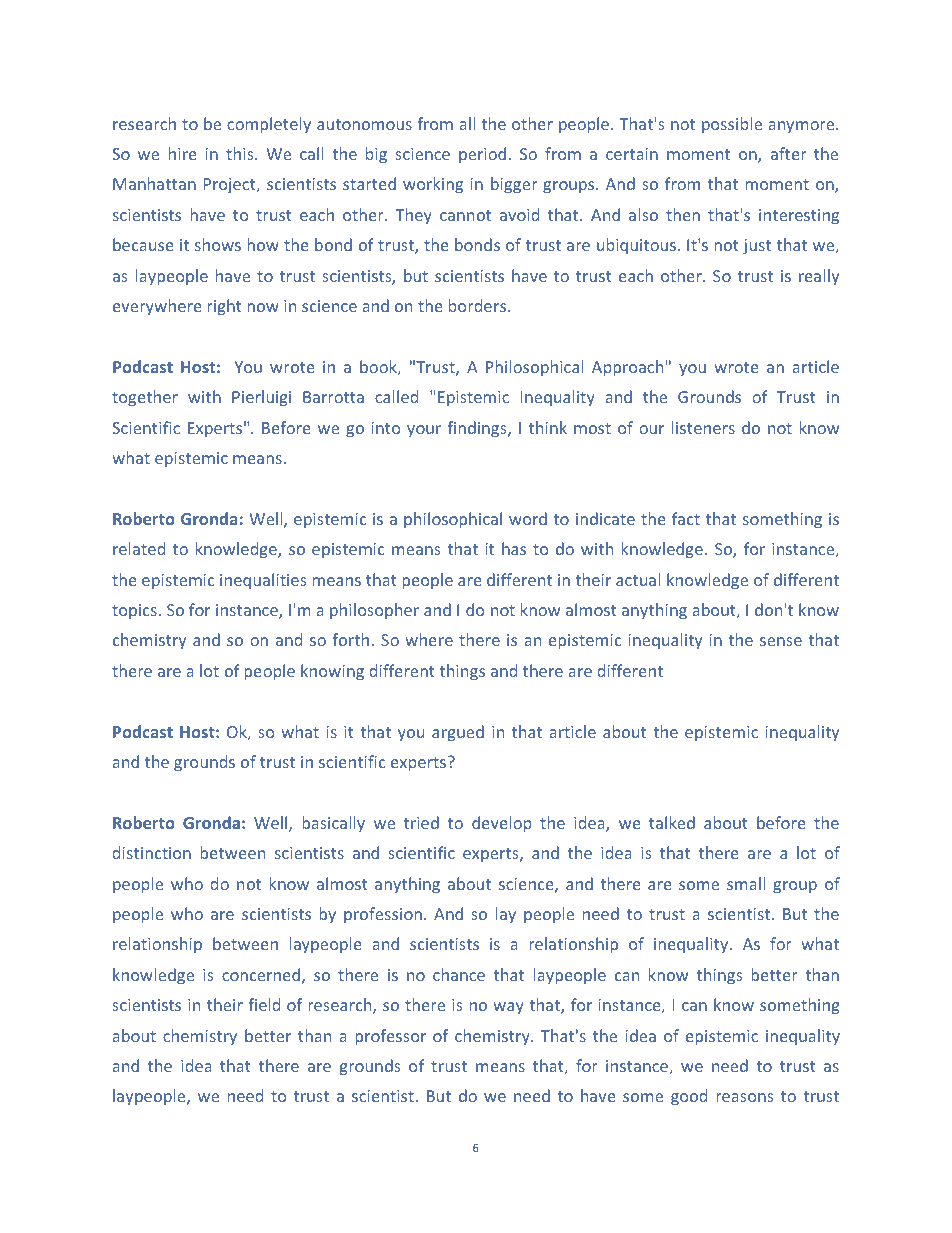 The width and height of the screenshot is (952, 1233). Describe the element at coordinates (781, 641) in the screenshot. I see `sense` at that location.
